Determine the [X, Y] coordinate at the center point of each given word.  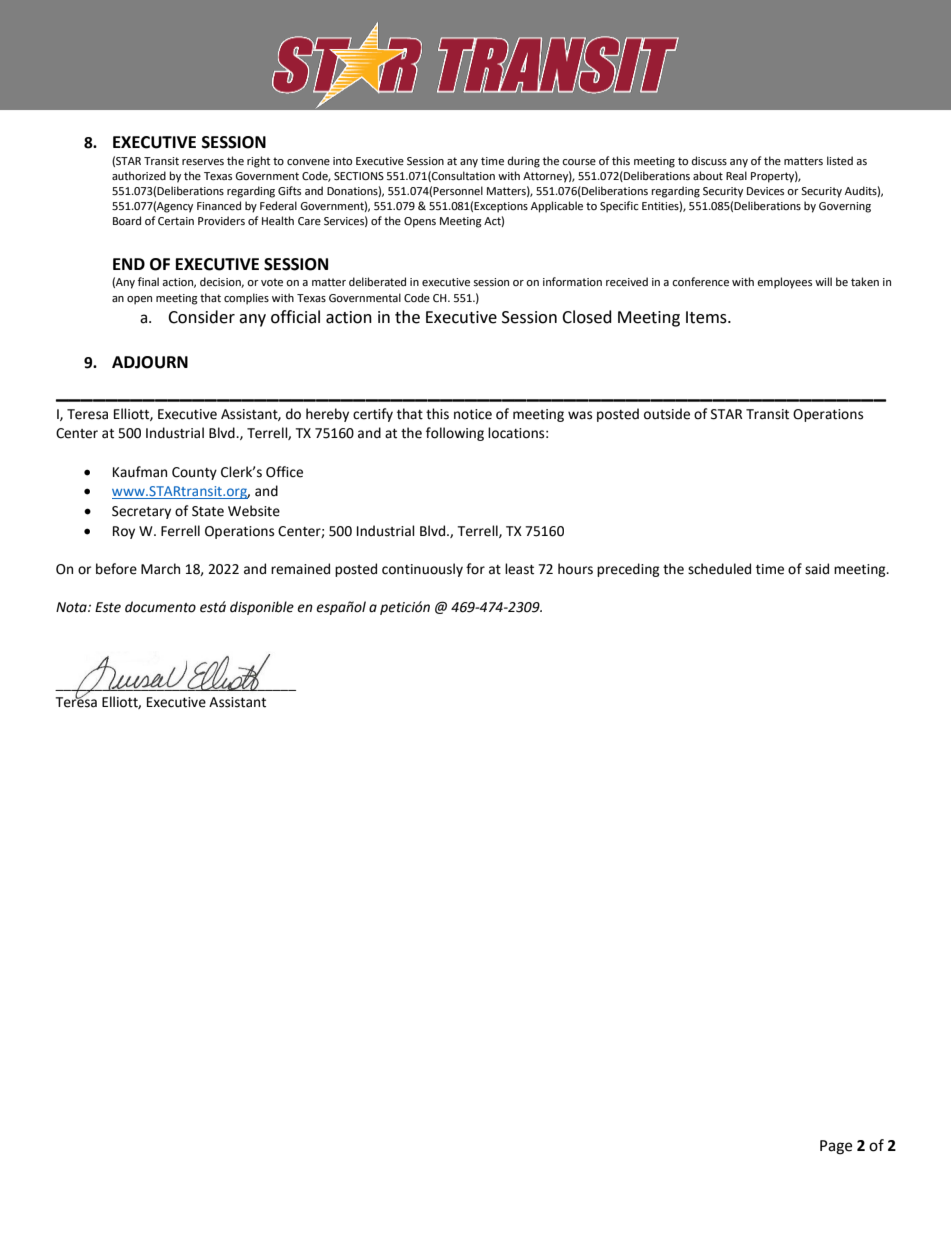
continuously [422, 570]
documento [160, 607]
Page [836, 1147]
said [817, 569]
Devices [765, 191]
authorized [139, 175]
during [524, 162]
